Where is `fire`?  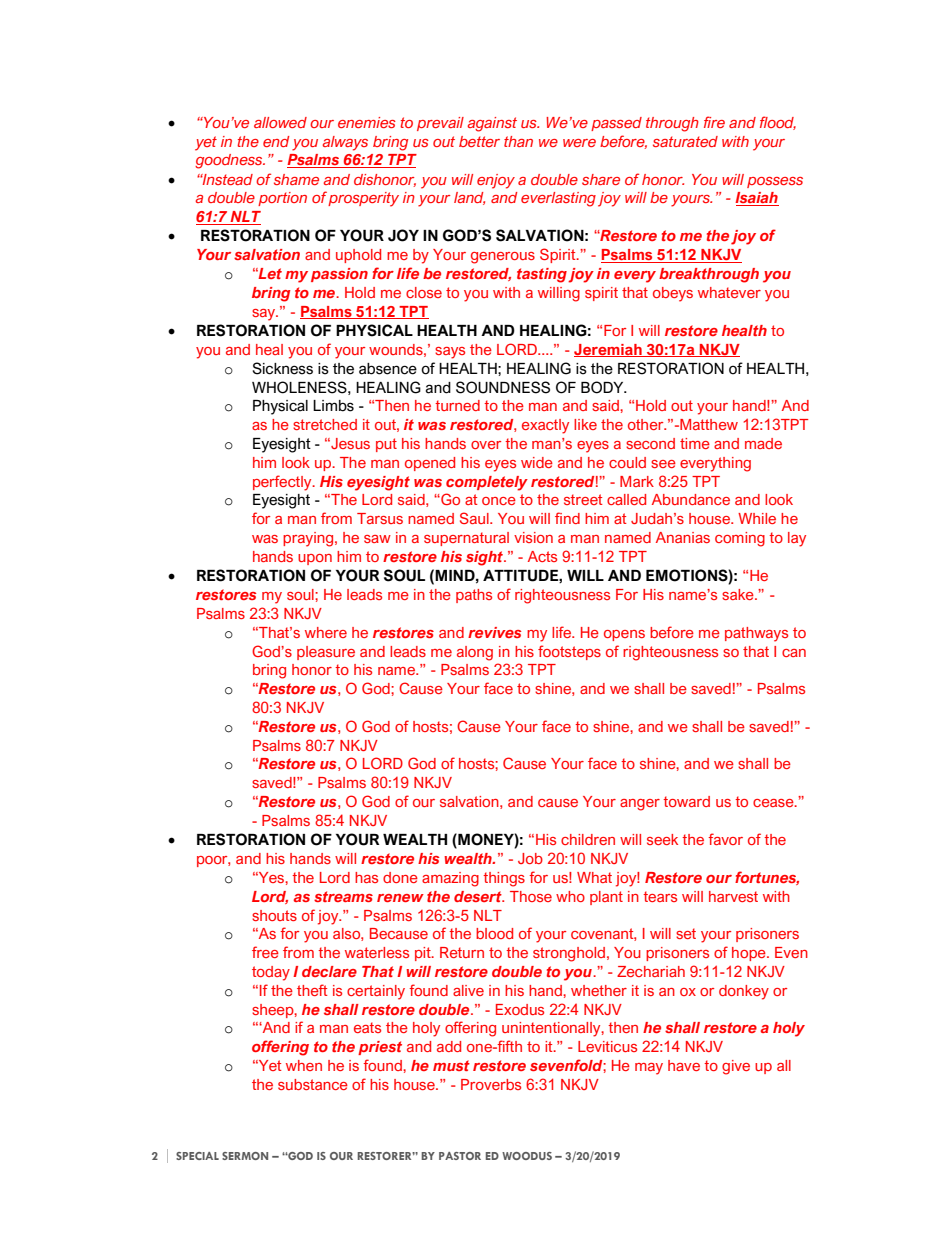 fire is located at coordinates (714, 122).
